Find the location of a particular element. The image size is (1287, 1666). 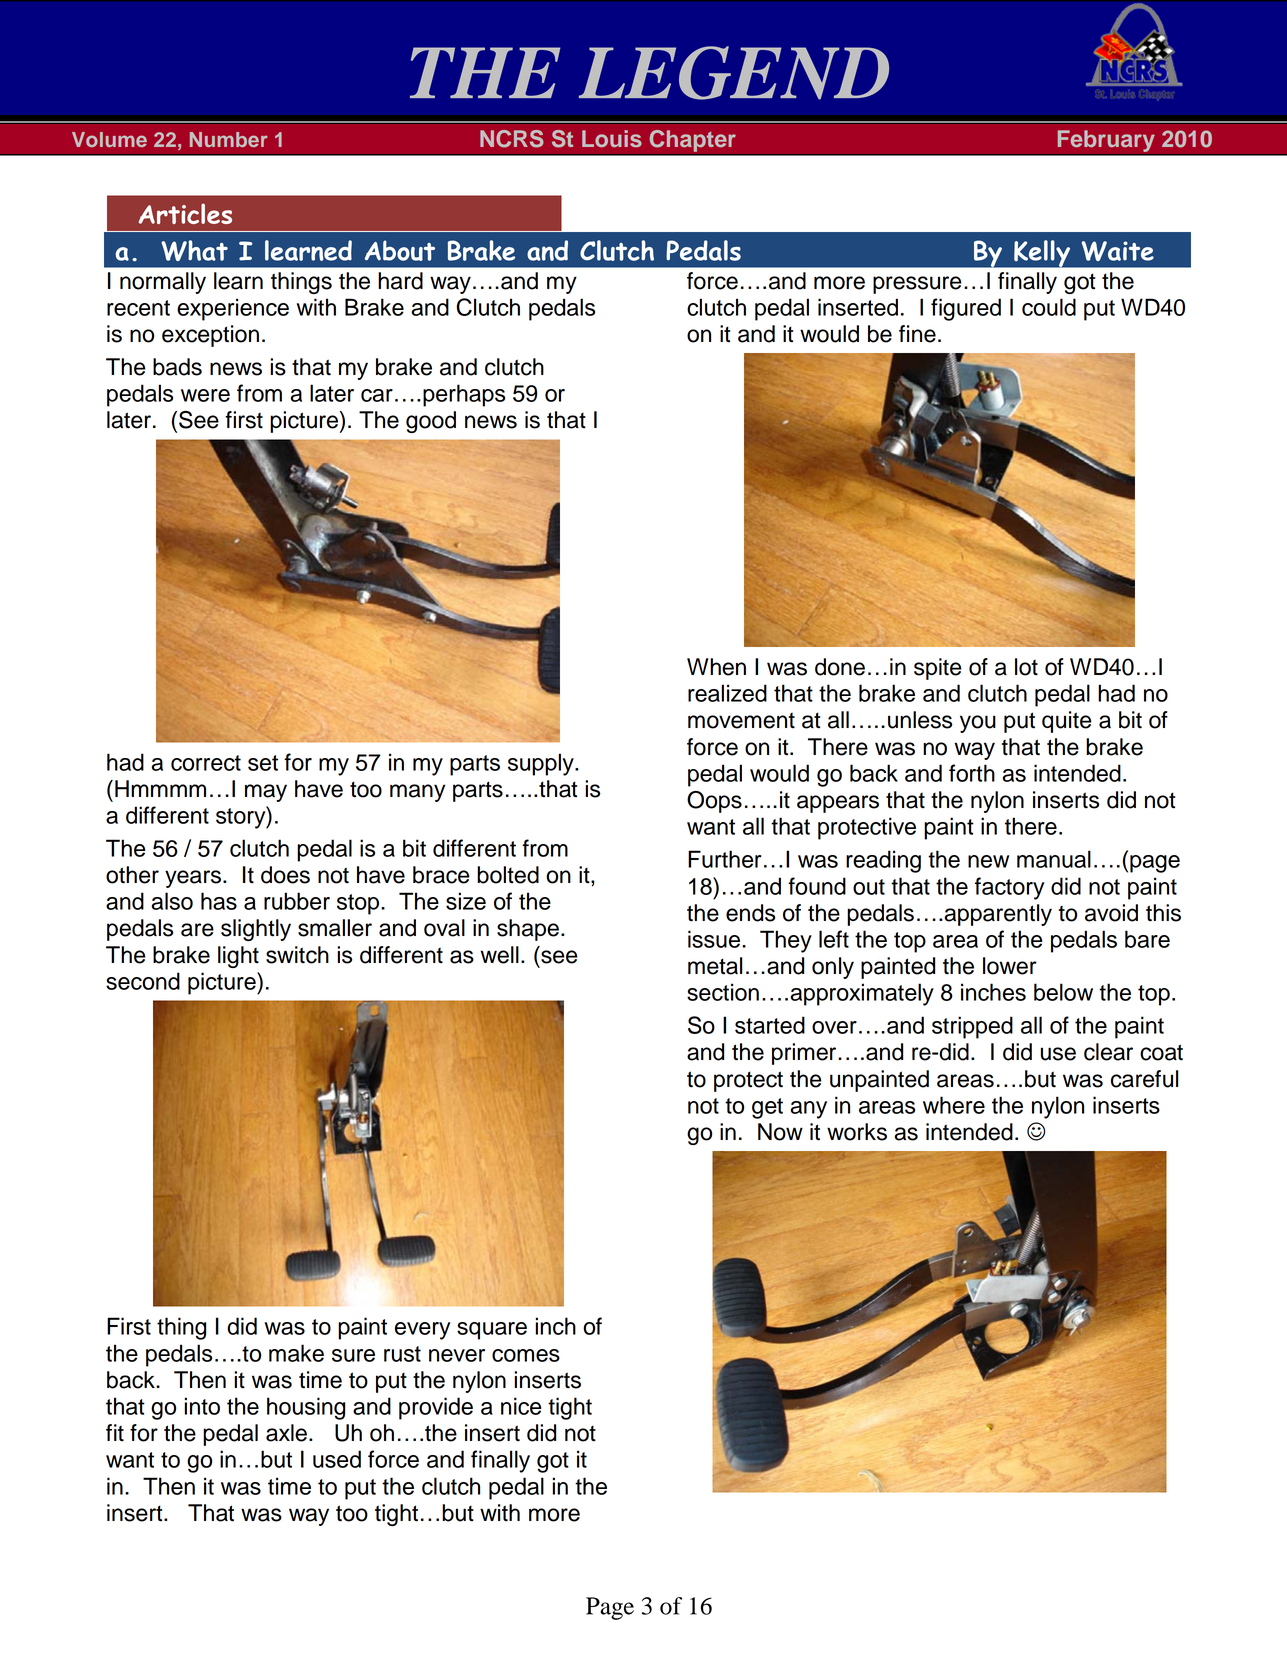

set is located at coordinates (263, 763).
